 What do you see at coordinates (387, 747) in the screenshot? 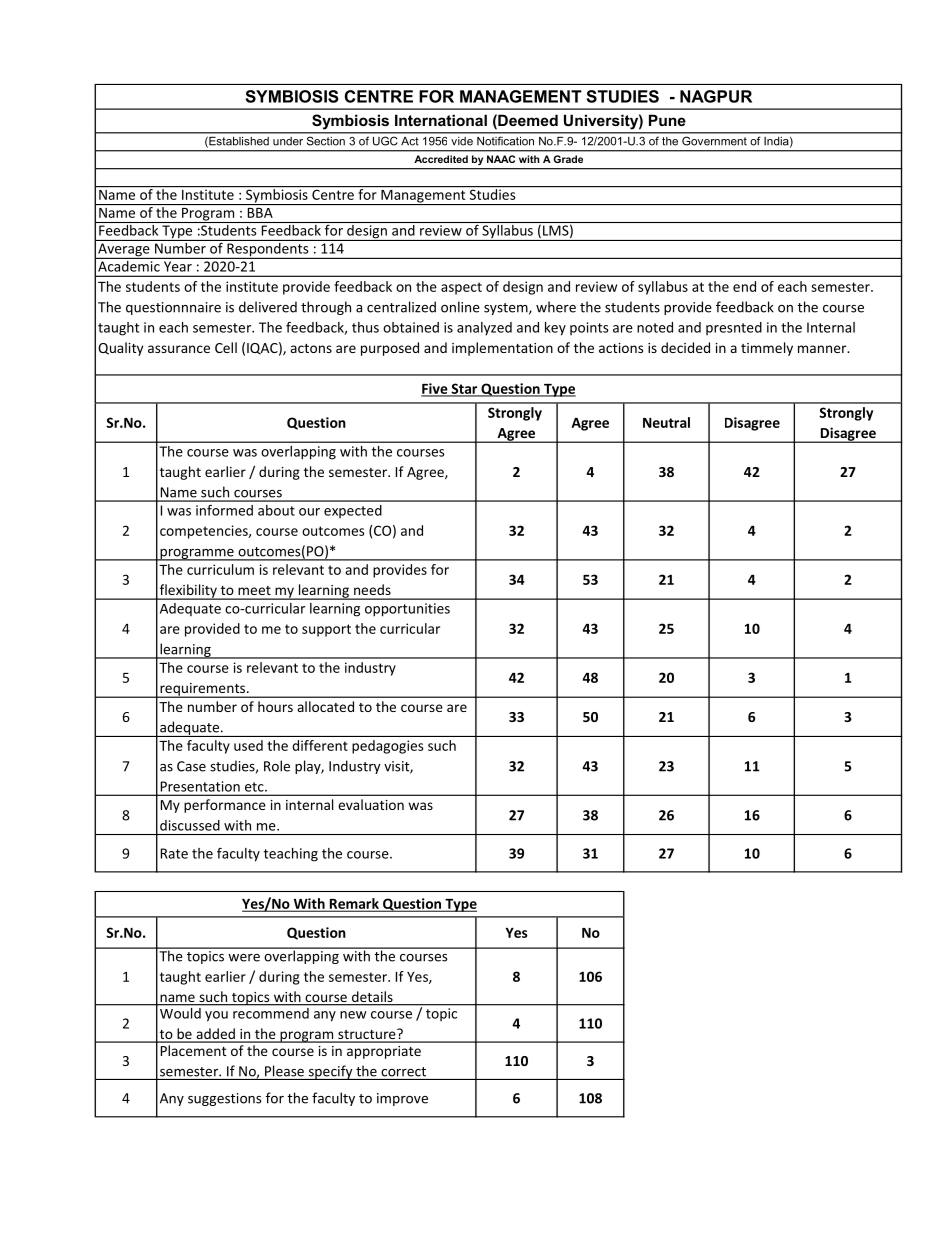
I see `pedagogies` at bounding box center [387, 747].
